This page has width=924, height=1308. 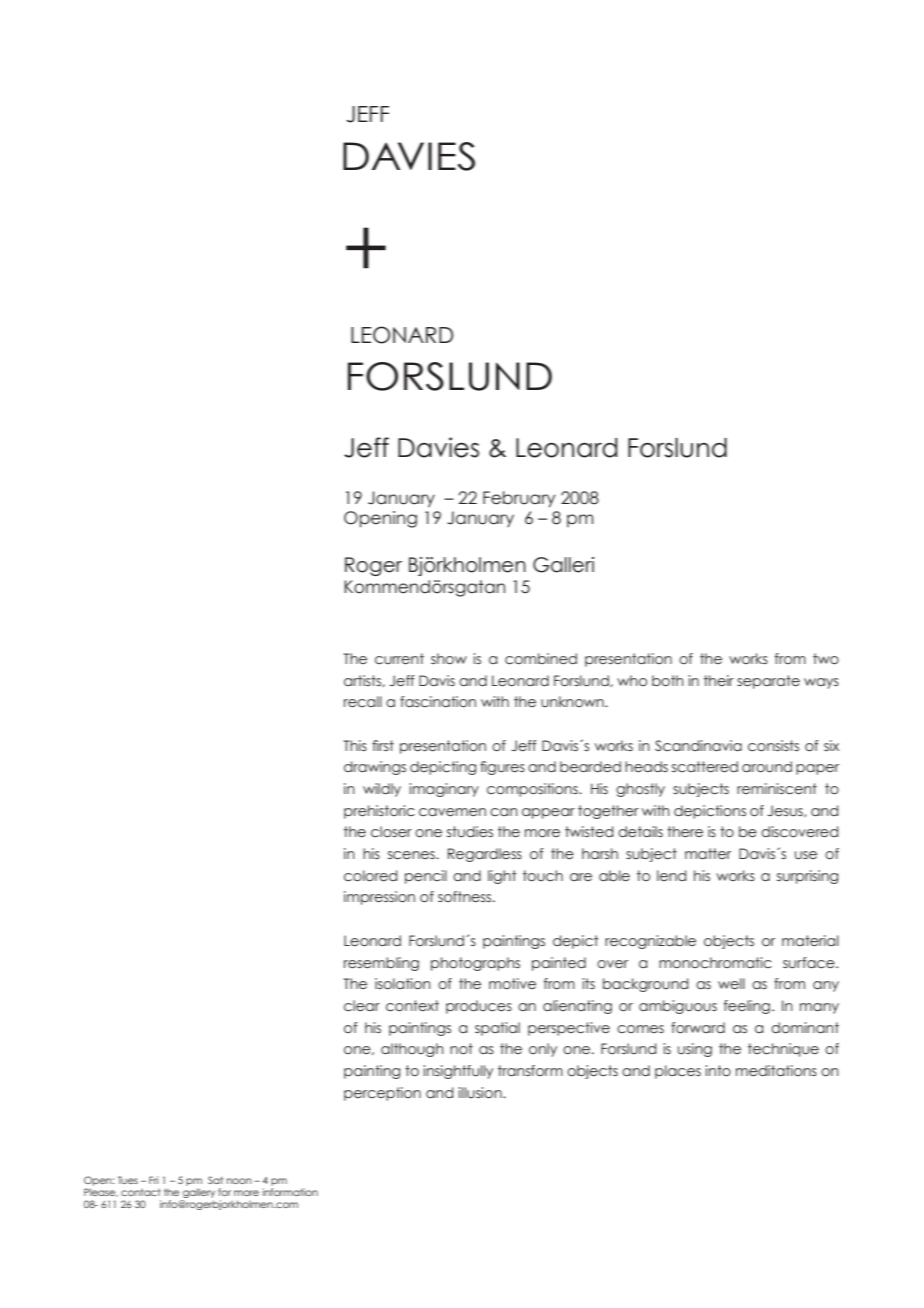 I want to click on recall, so click(x=363, y=702).
